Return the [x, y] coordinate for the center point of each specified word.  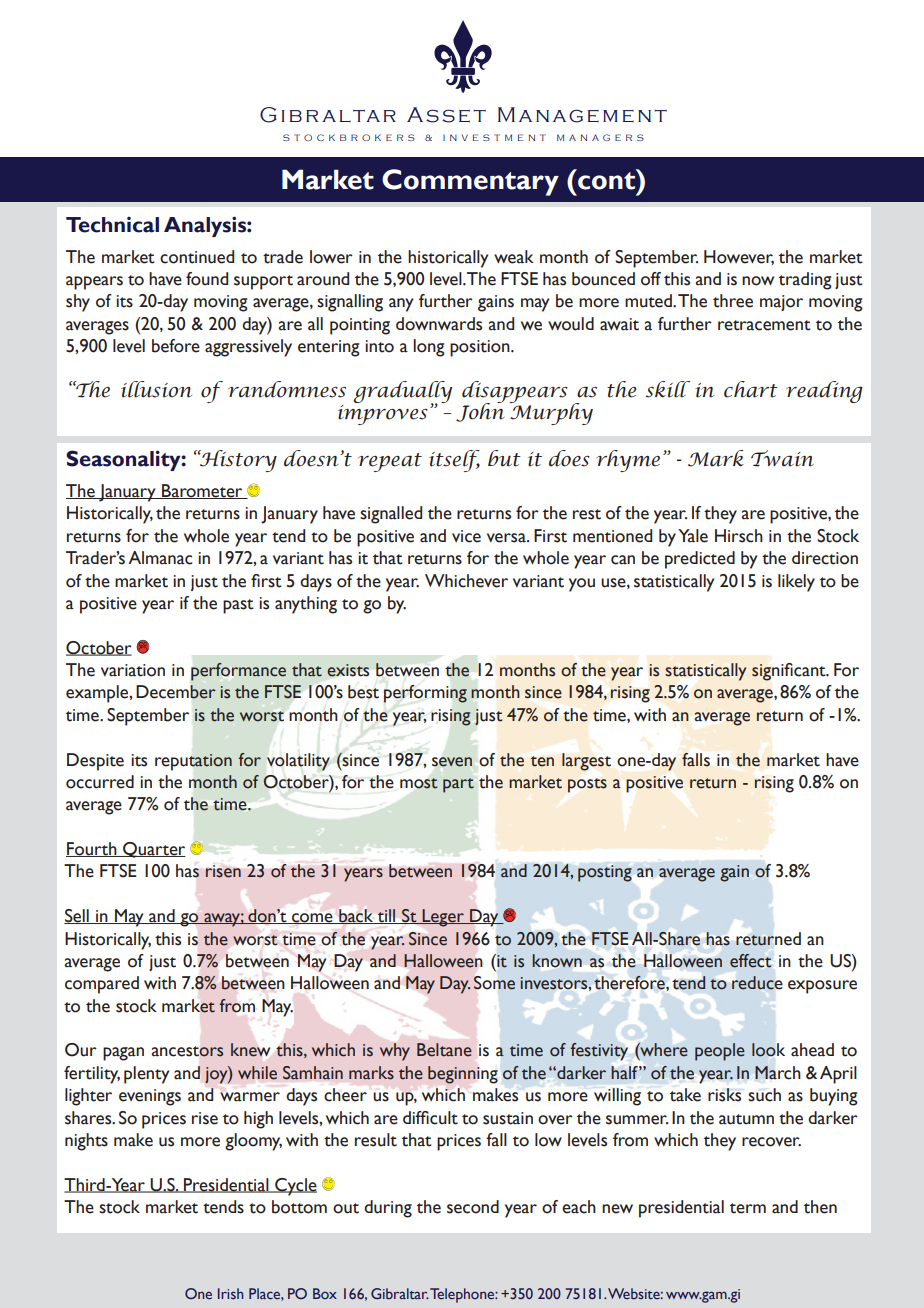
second [473, 1207]
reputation [193, 762]
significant [790, 672]
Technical [112, 225]
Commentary [470, 182]
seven [452, 762]
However [739, 257]
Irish [230, 1293]
